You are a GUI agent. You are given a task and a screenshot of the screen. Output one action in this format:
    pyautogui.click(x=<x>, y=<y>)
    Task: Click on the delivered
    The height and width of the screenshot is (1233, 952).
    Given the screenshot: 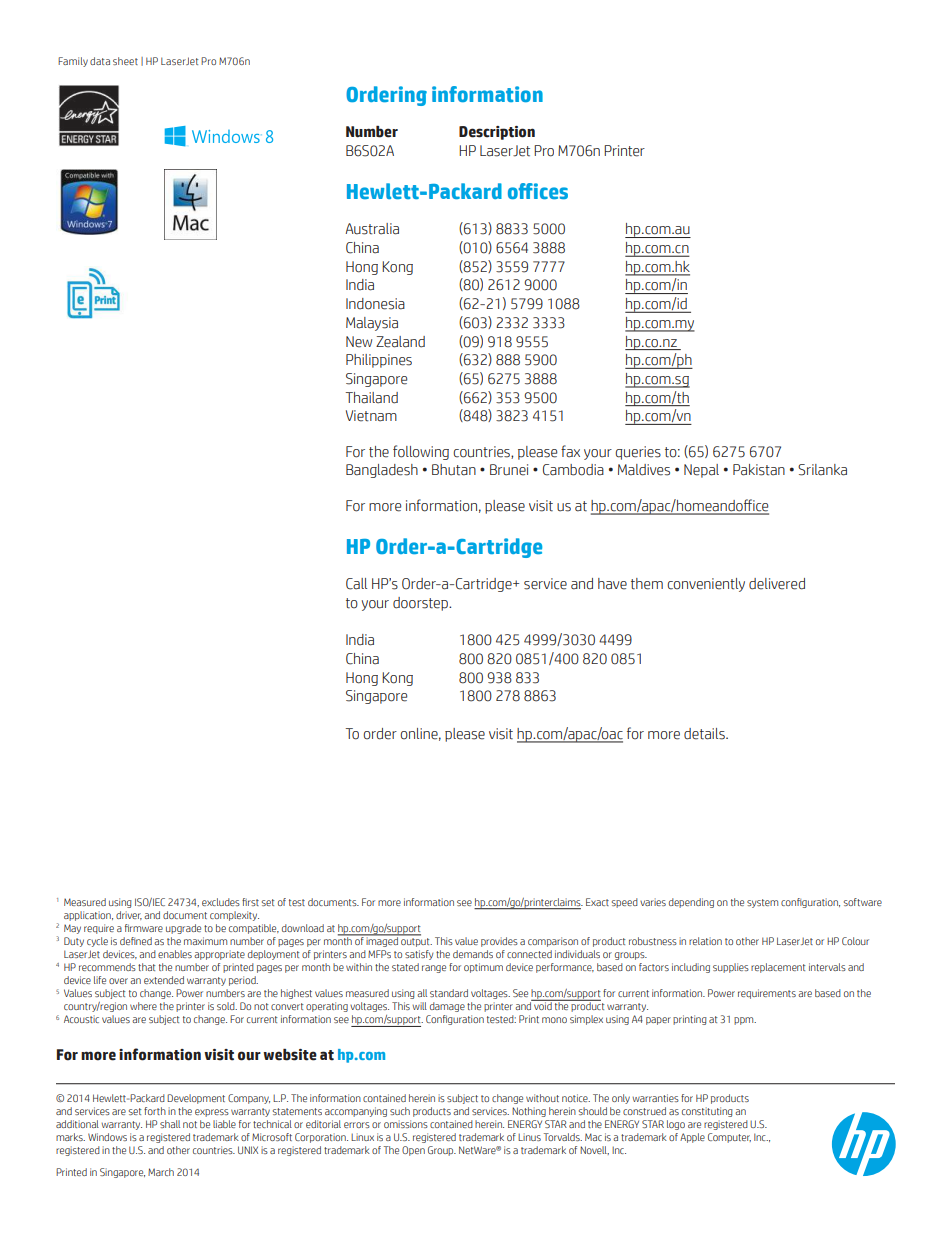 What is the action you would take?
    pyautogui.click(x=777, y=584)
